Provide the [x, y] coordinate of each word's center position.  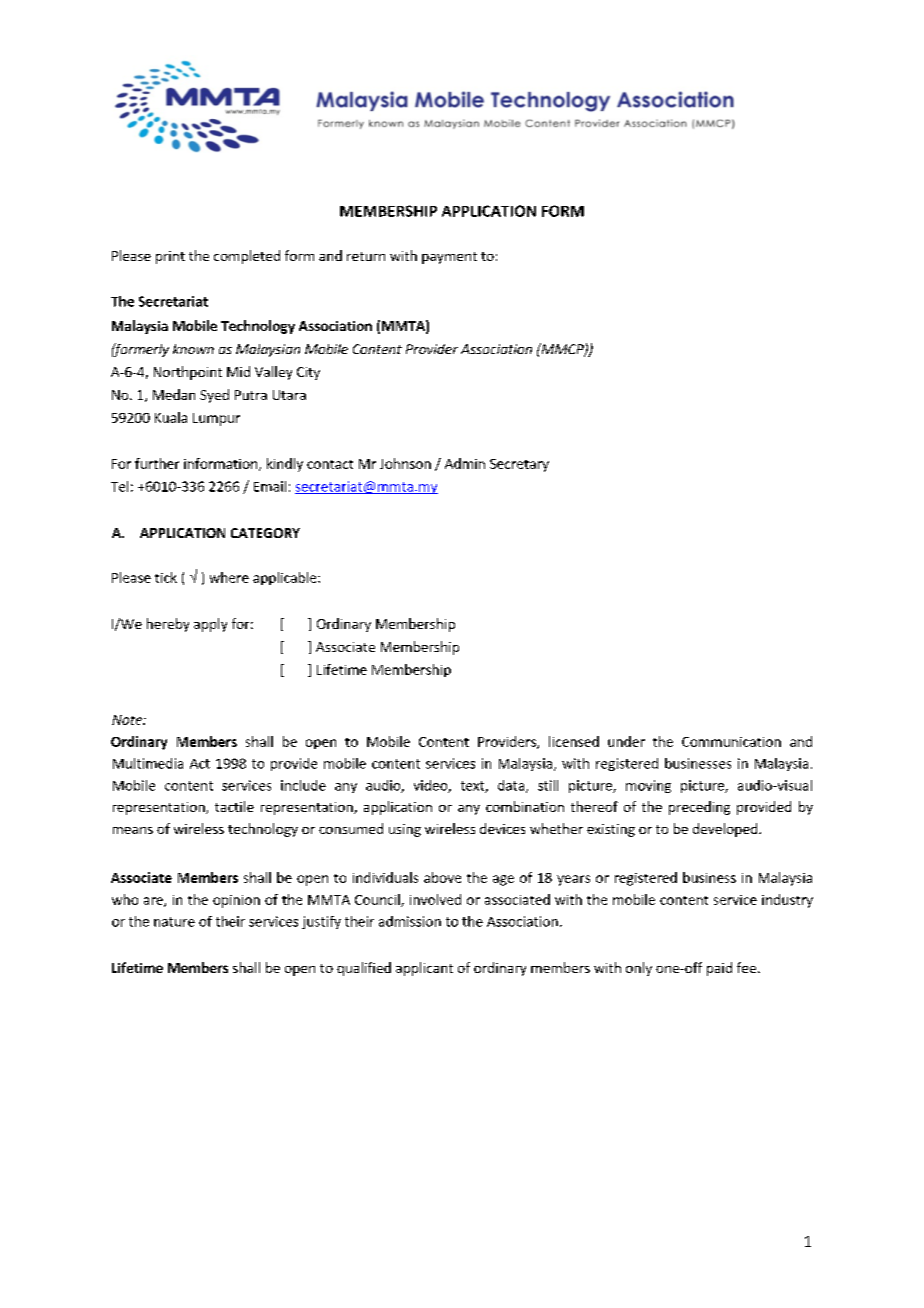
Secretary [519, 465]
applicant [424, 969]
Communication [731, 742]
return [366, 256]
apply [210, 625]
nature [174, 922]
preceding [699, 808]
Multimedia [148, 763]
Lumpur [216, 419]
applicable [286, 578]
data [512, 786]
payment [449, 258]
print [170, 257]
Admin [465, 463]
